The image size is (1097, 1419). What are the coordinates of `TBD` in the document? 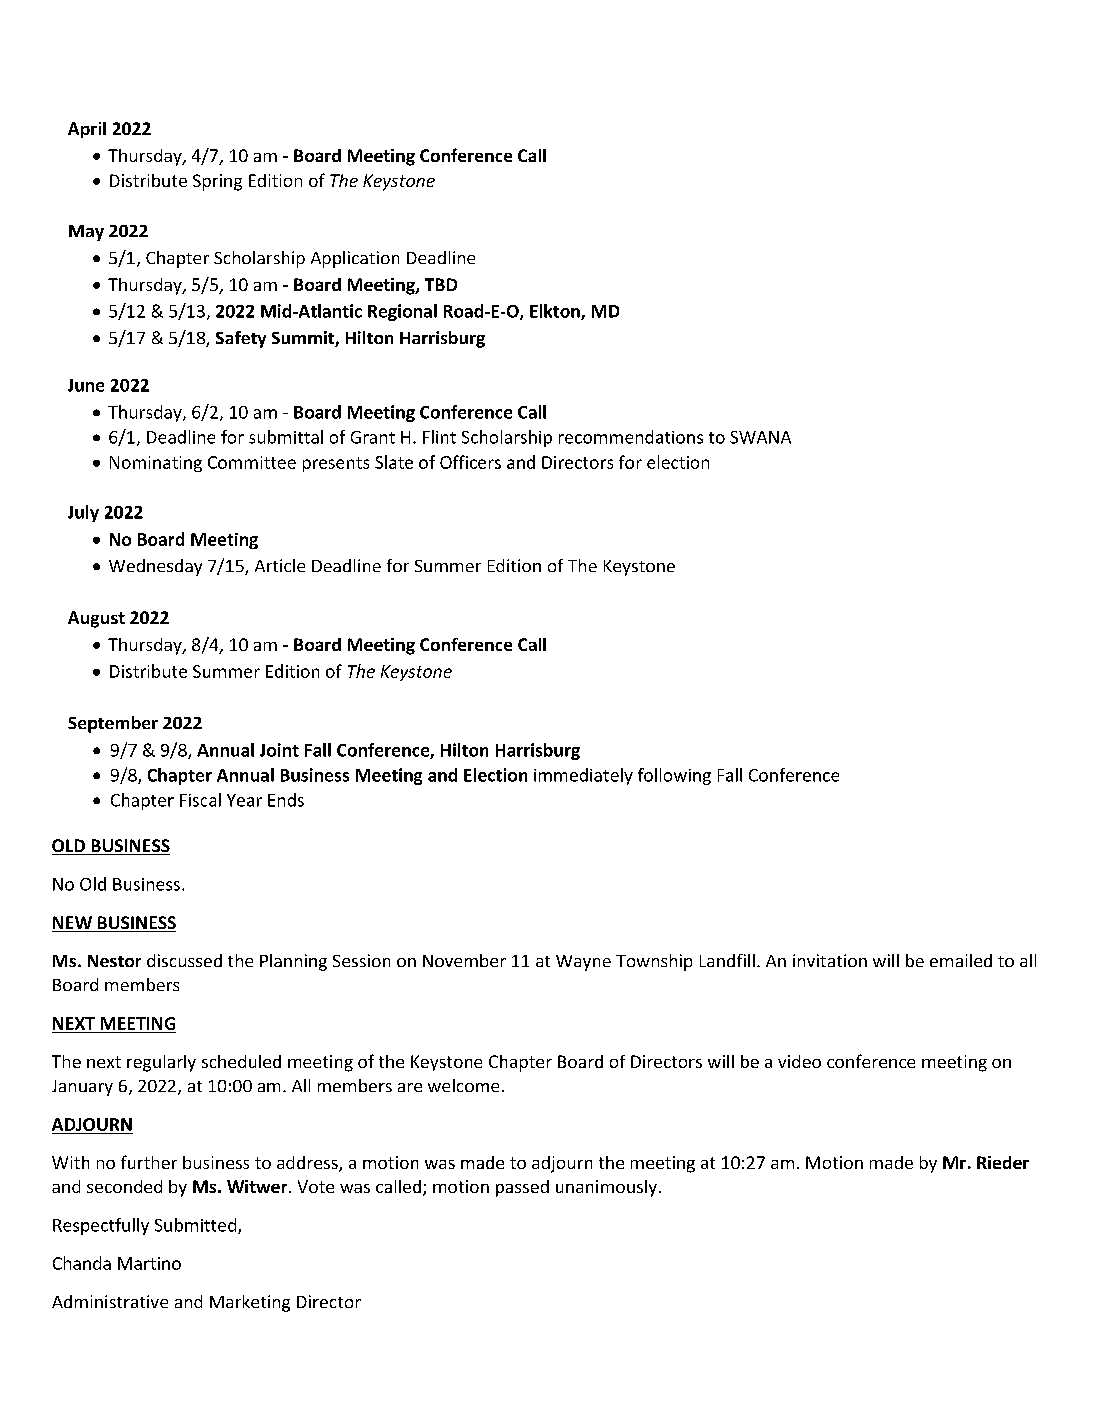 It's located at (441, 284).
